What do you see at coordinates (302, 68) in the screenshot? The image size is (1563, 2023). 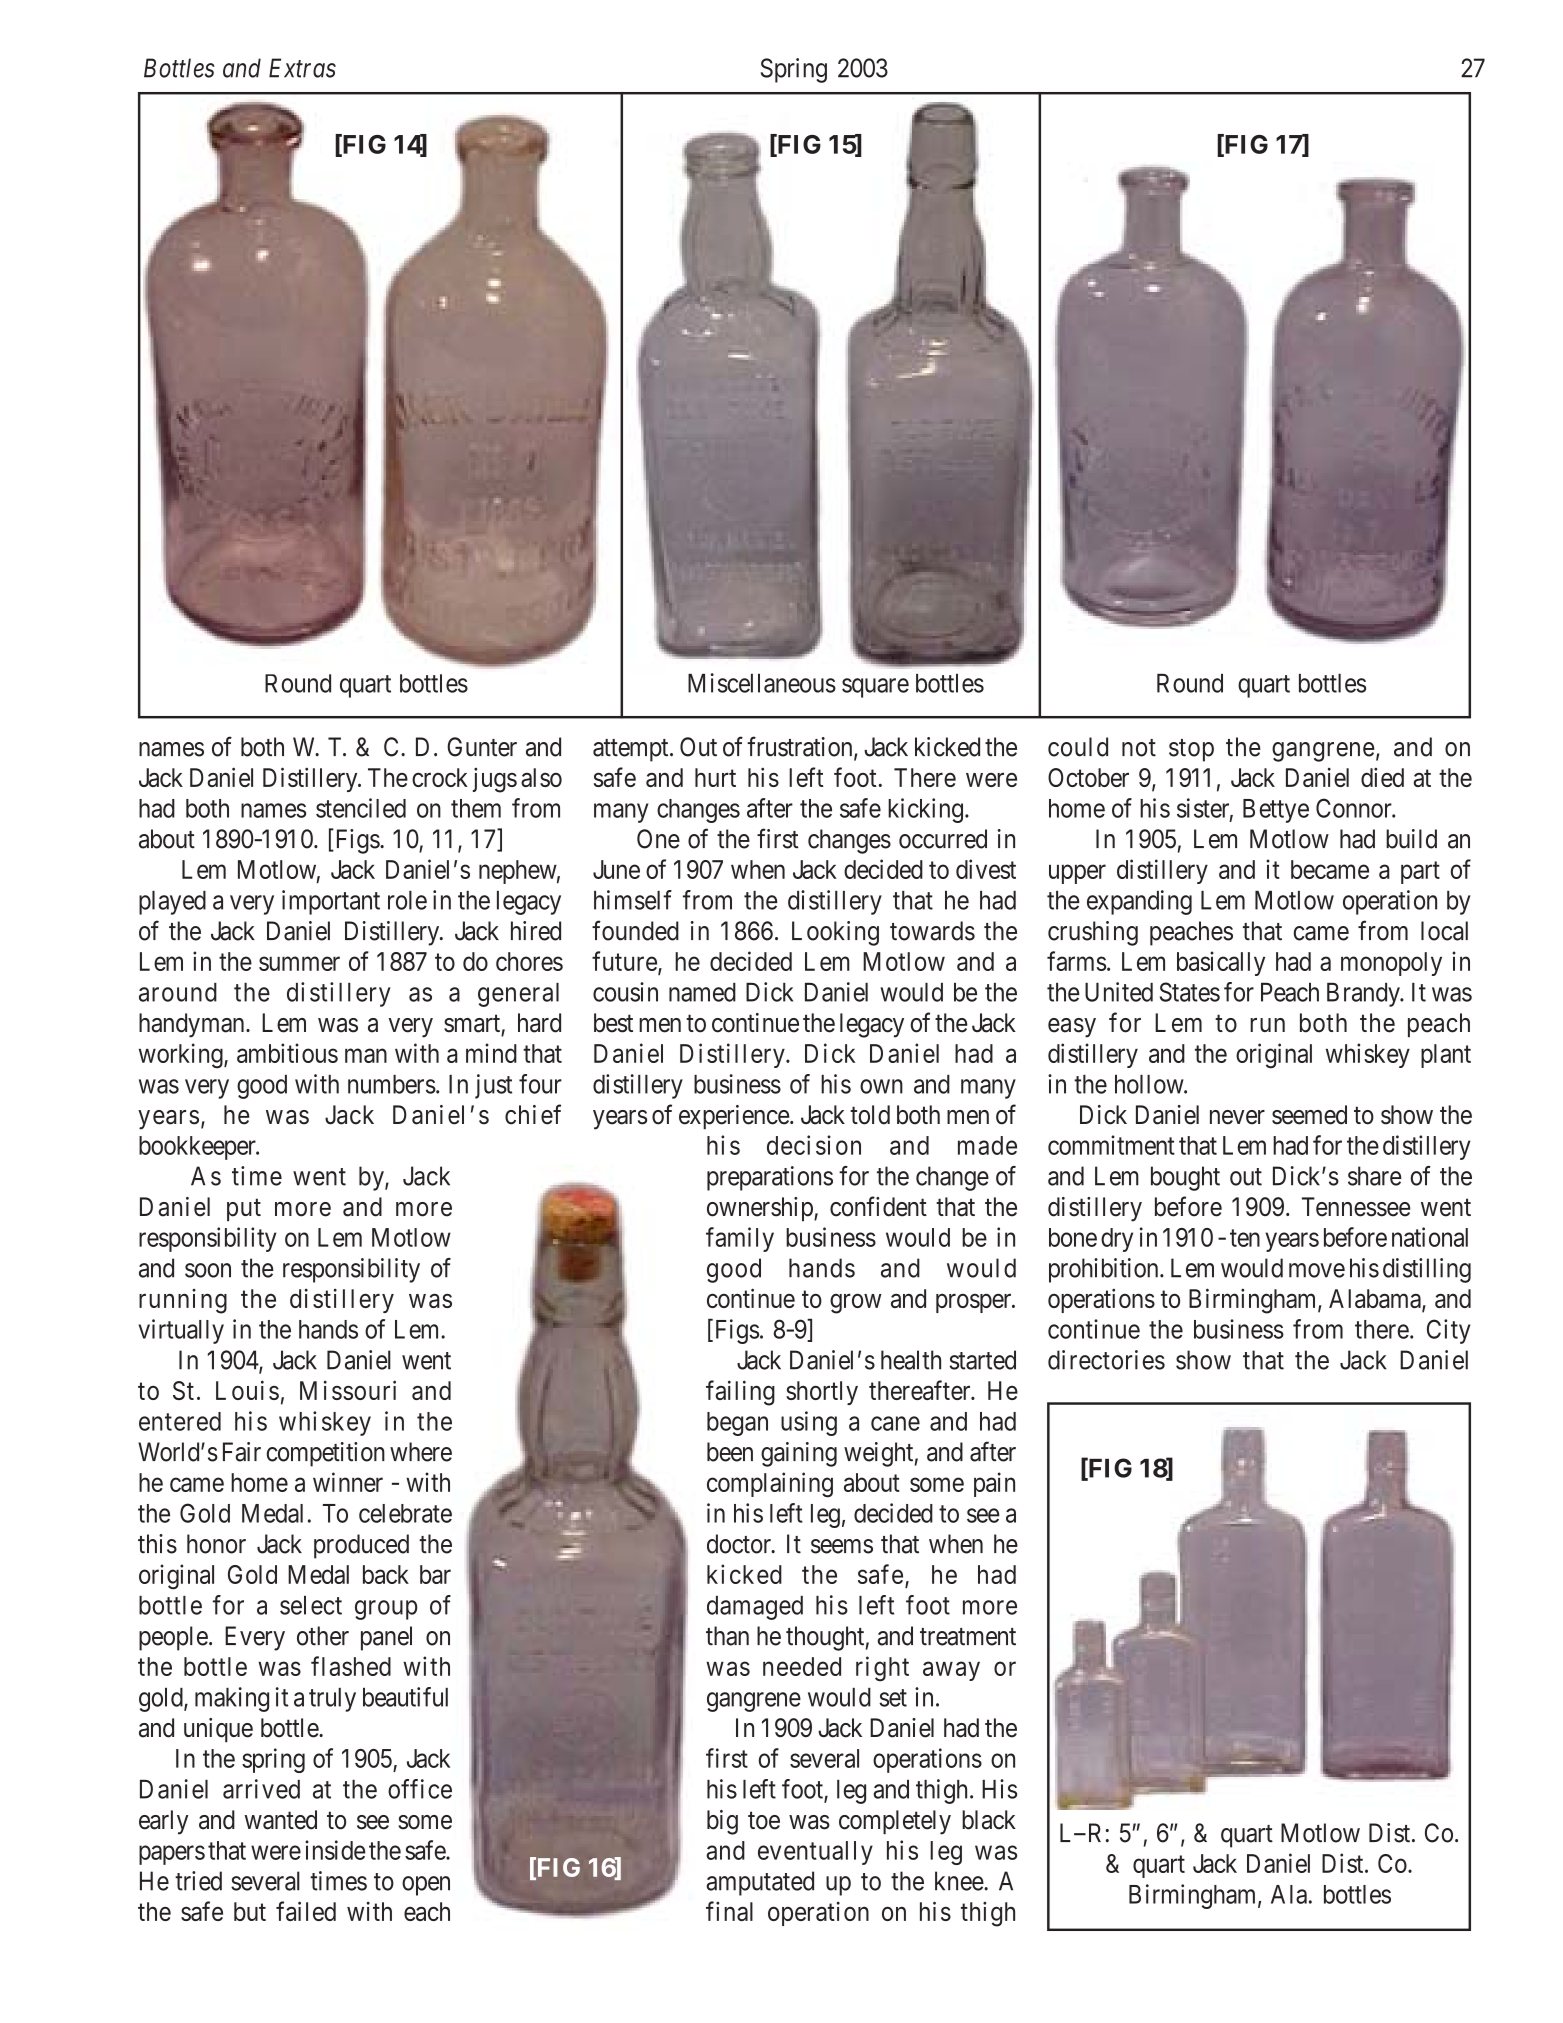 I see `Extras` at bounding box center [302, 68].
